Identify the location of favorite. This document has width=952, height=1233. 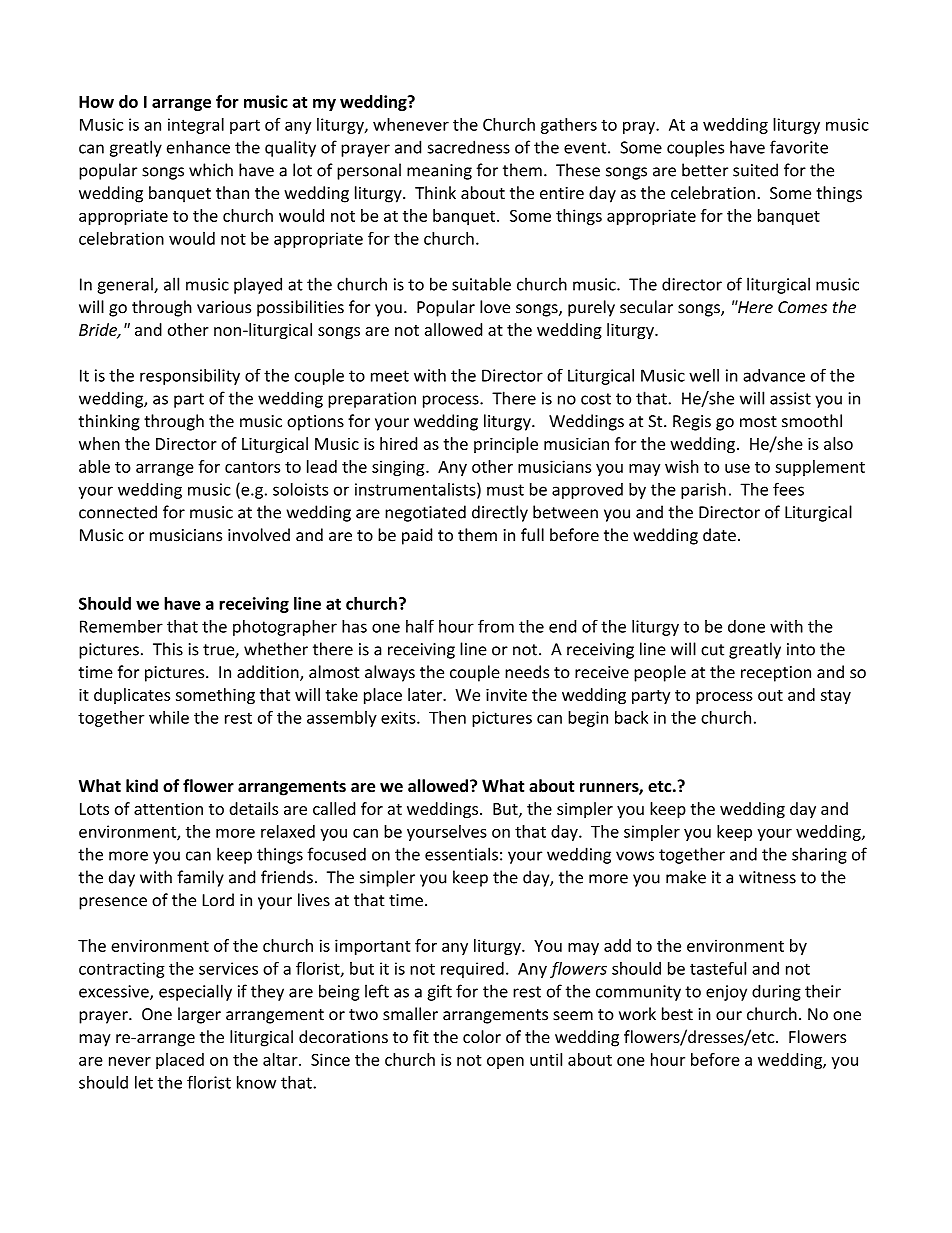
(799, 147).
